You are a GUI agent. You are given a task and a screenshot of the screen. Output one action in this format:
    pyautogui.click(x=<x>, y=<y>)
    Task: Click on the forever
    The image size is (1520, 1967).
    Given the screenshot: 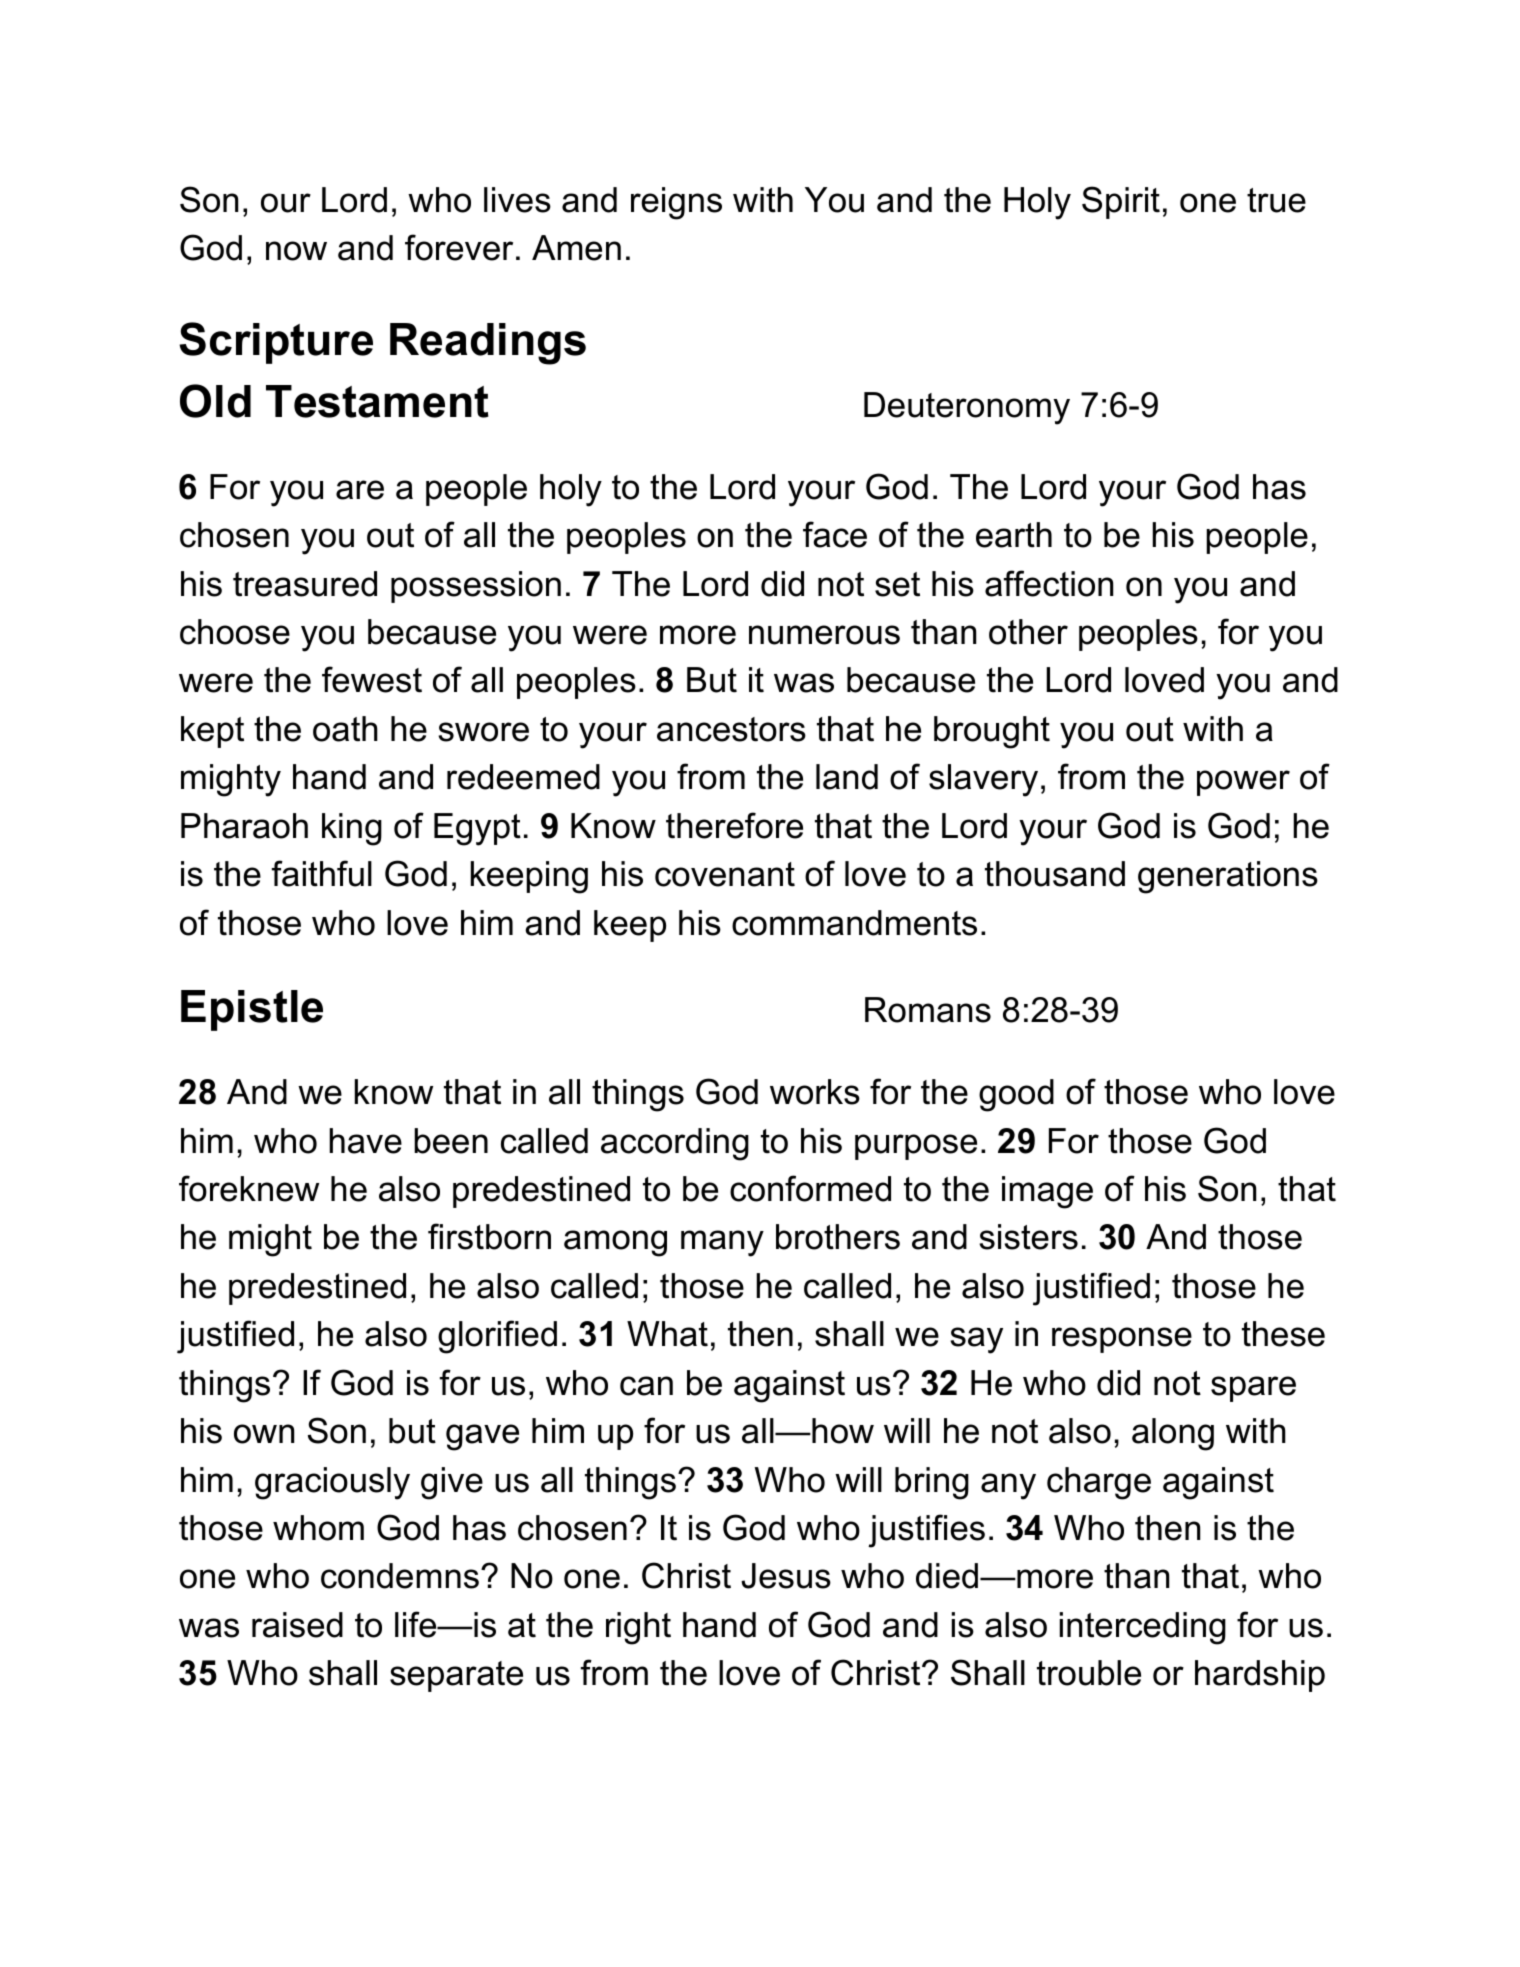 What is the action you would take?
    pyautogui.click(x=459, y=247)
